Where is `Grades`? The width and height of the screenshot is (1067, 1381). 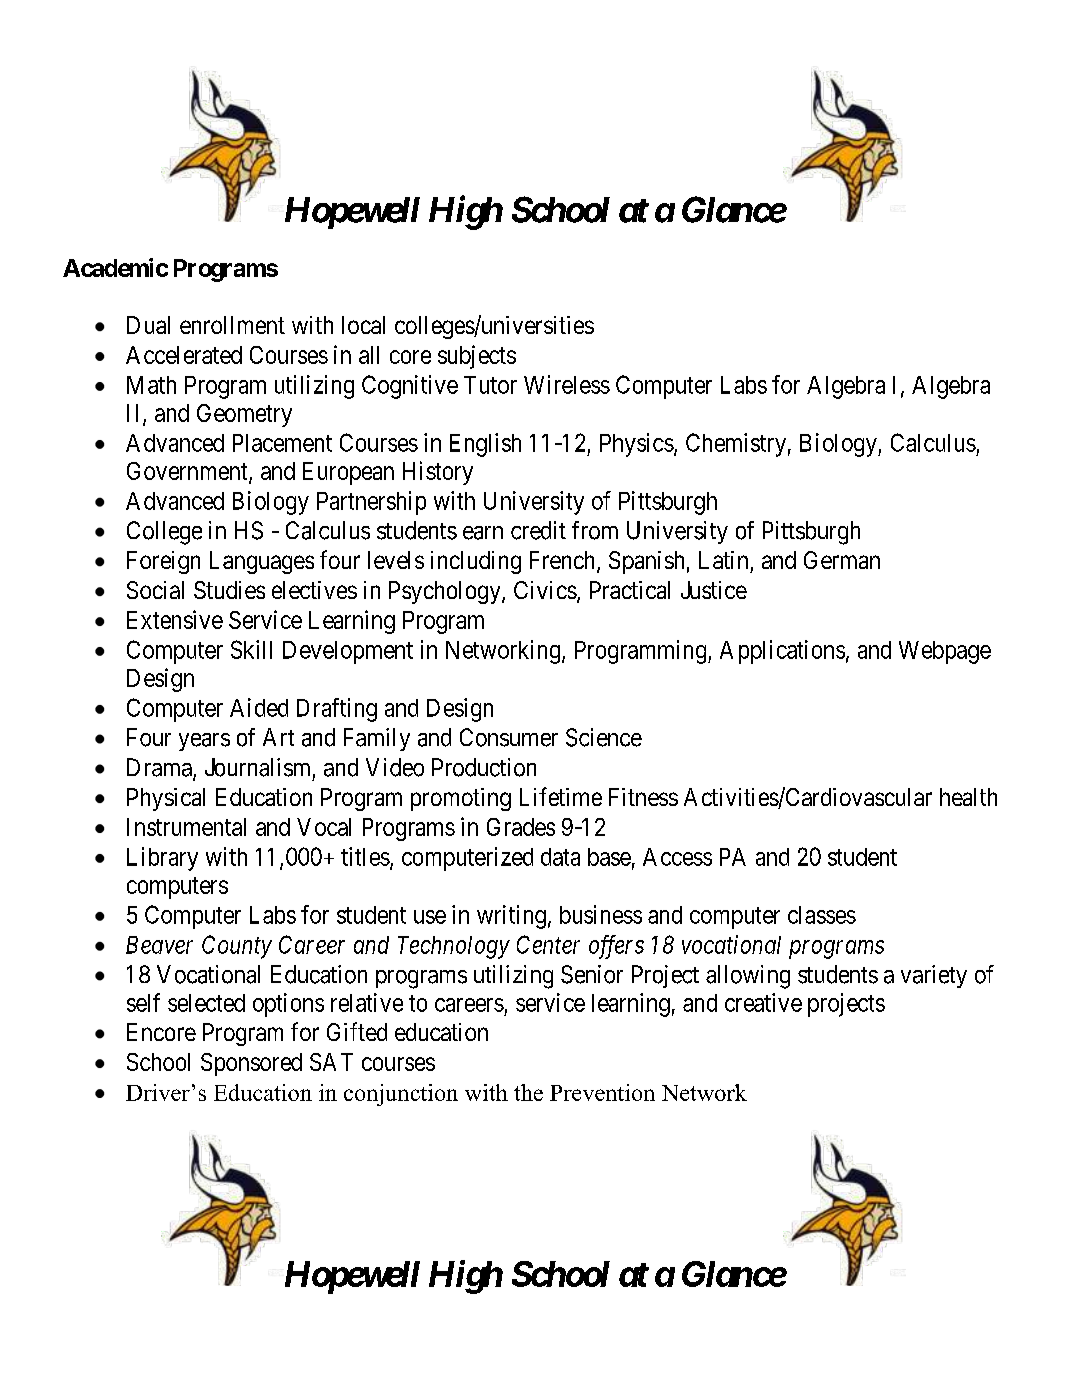
Grades is located at coordinates (521, 827).
